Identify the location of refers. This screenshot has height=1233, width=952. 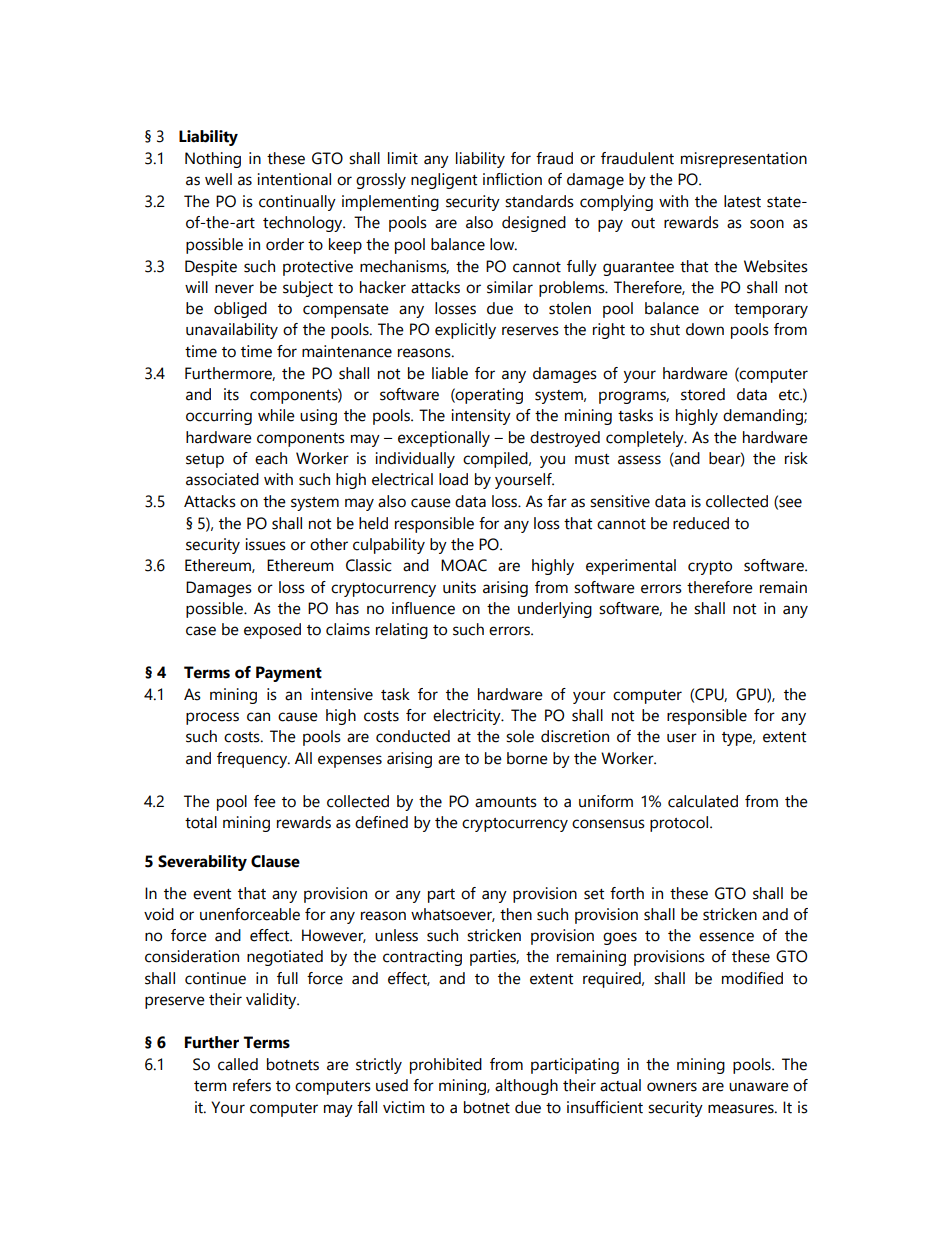
(252, 1085).
